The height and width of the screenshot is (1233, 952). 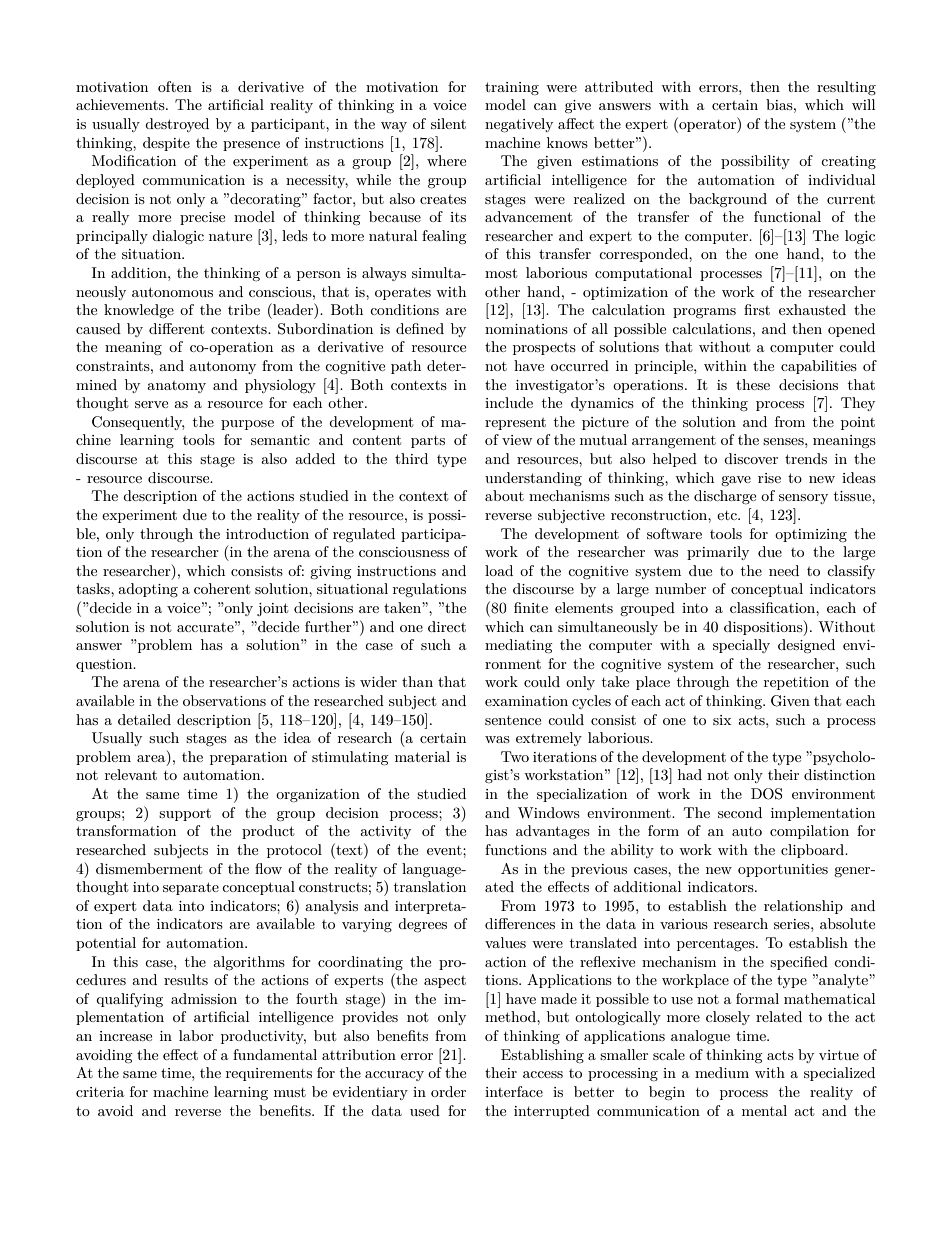 What do you see at coordinates (783, 870) in the screenshot?
I see `opportunities` at bounding box center [783, 870].
